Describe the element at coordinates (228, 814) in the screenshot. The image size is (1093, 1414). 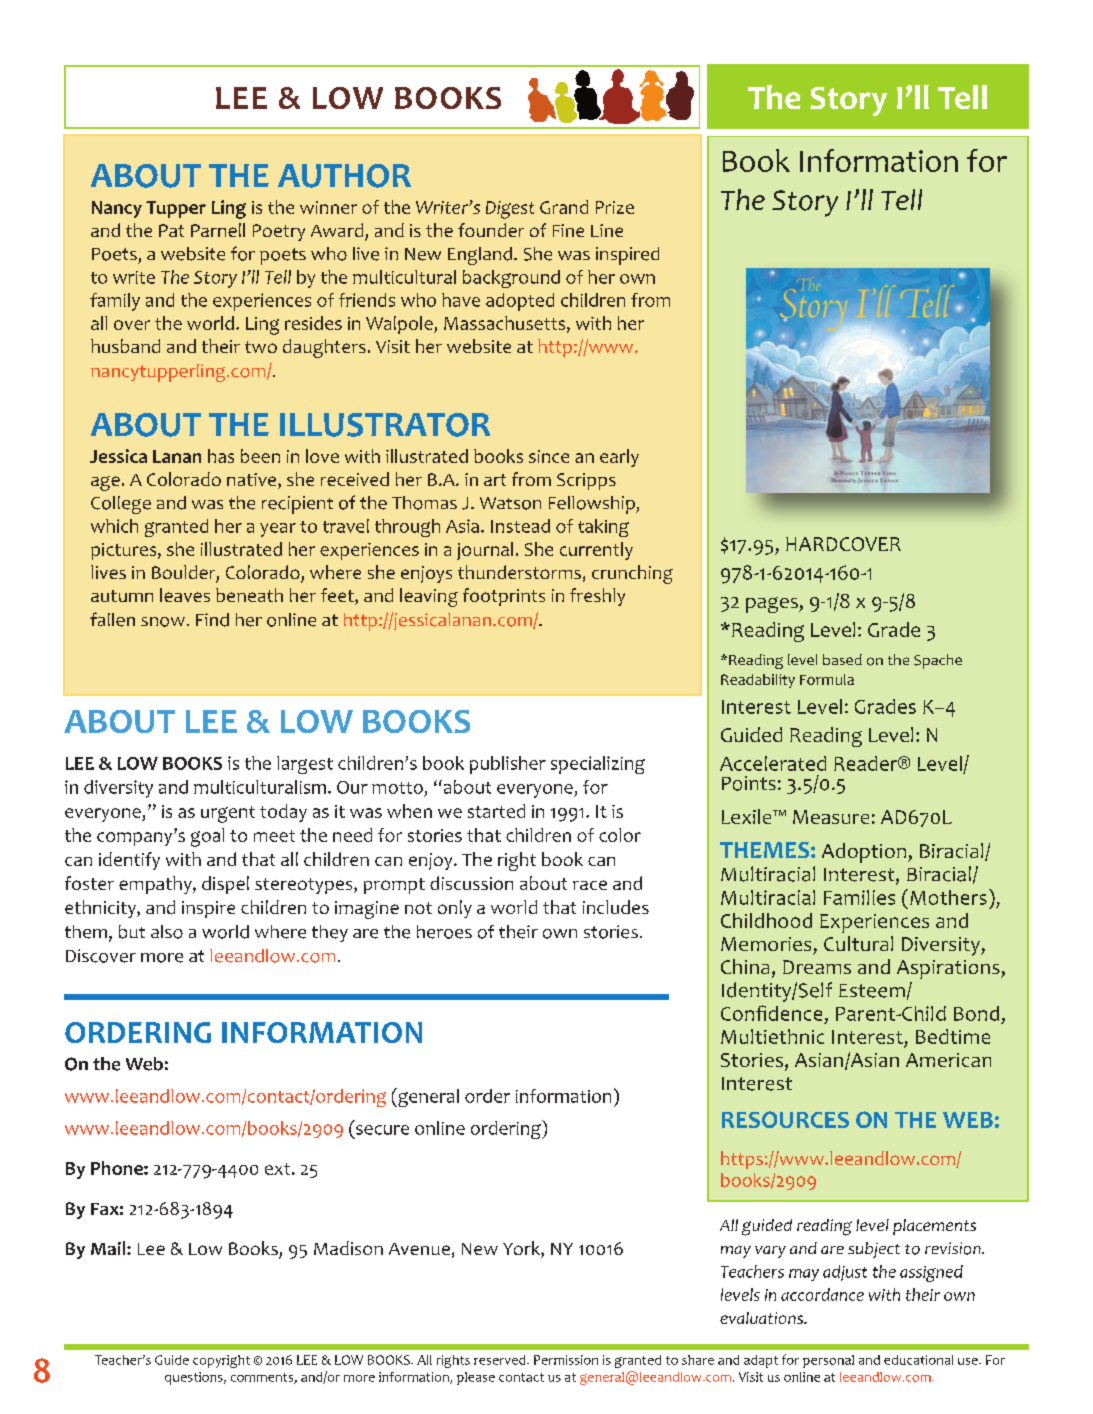
I see `urgent` at that location.
